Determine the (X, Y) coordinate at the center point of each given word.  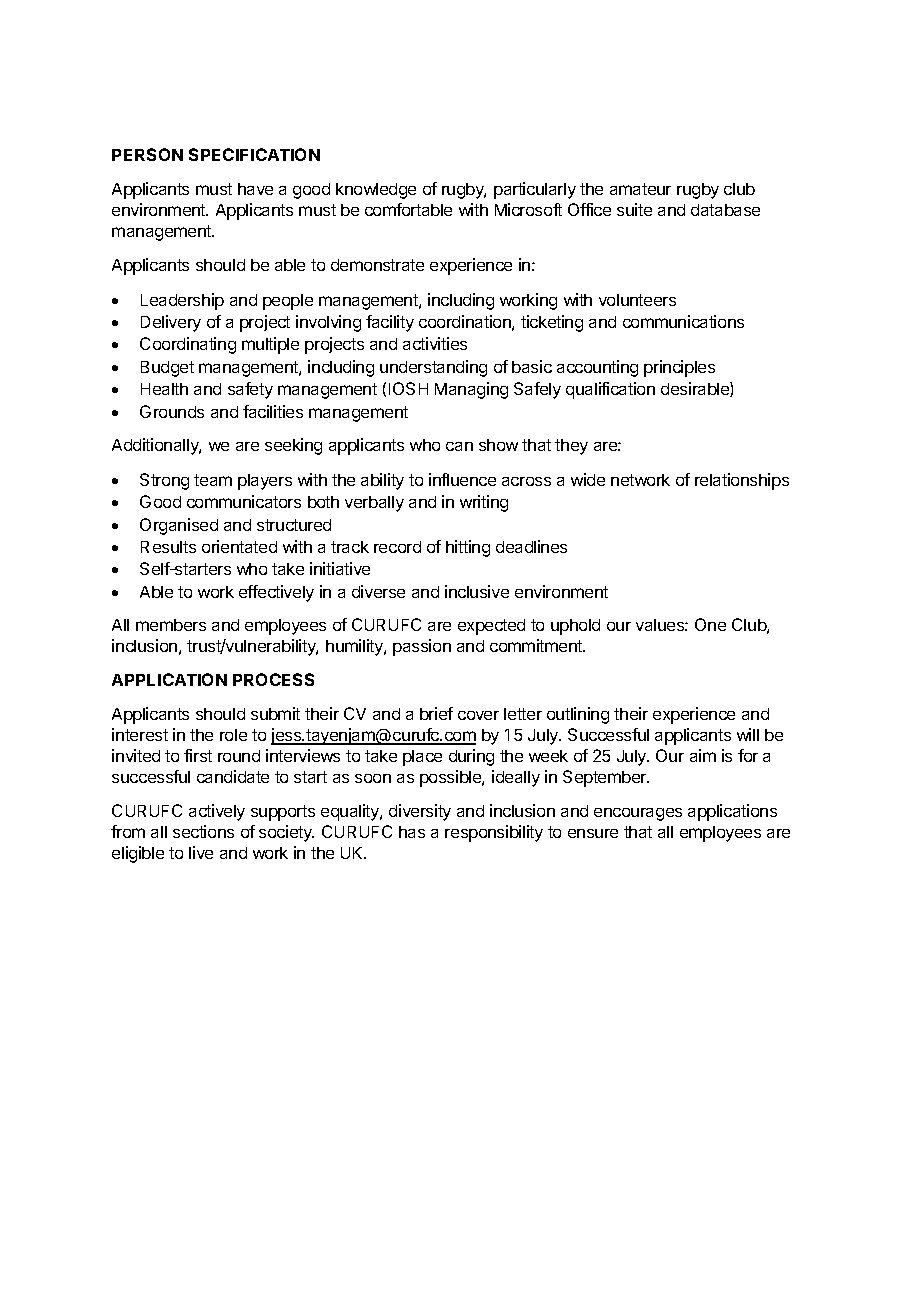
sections (203, 831)
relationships (742, 481)
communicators (244, 501)
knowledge (376, 191)
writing (484, 503)
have (255, 189)
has (412, 832)
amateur (640, 189)
